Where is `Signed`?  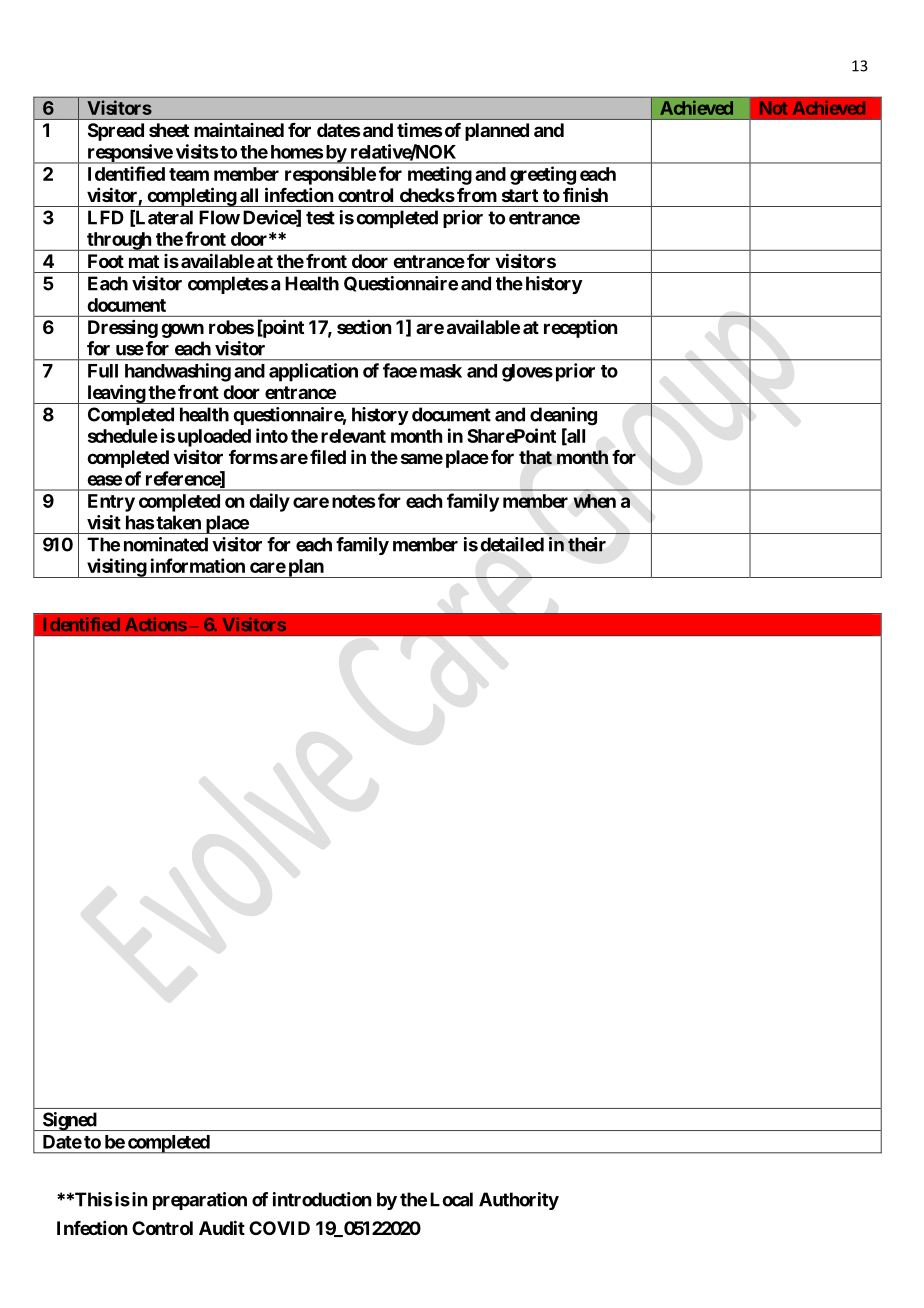 Signed is located at coordinates (69, 1121).
